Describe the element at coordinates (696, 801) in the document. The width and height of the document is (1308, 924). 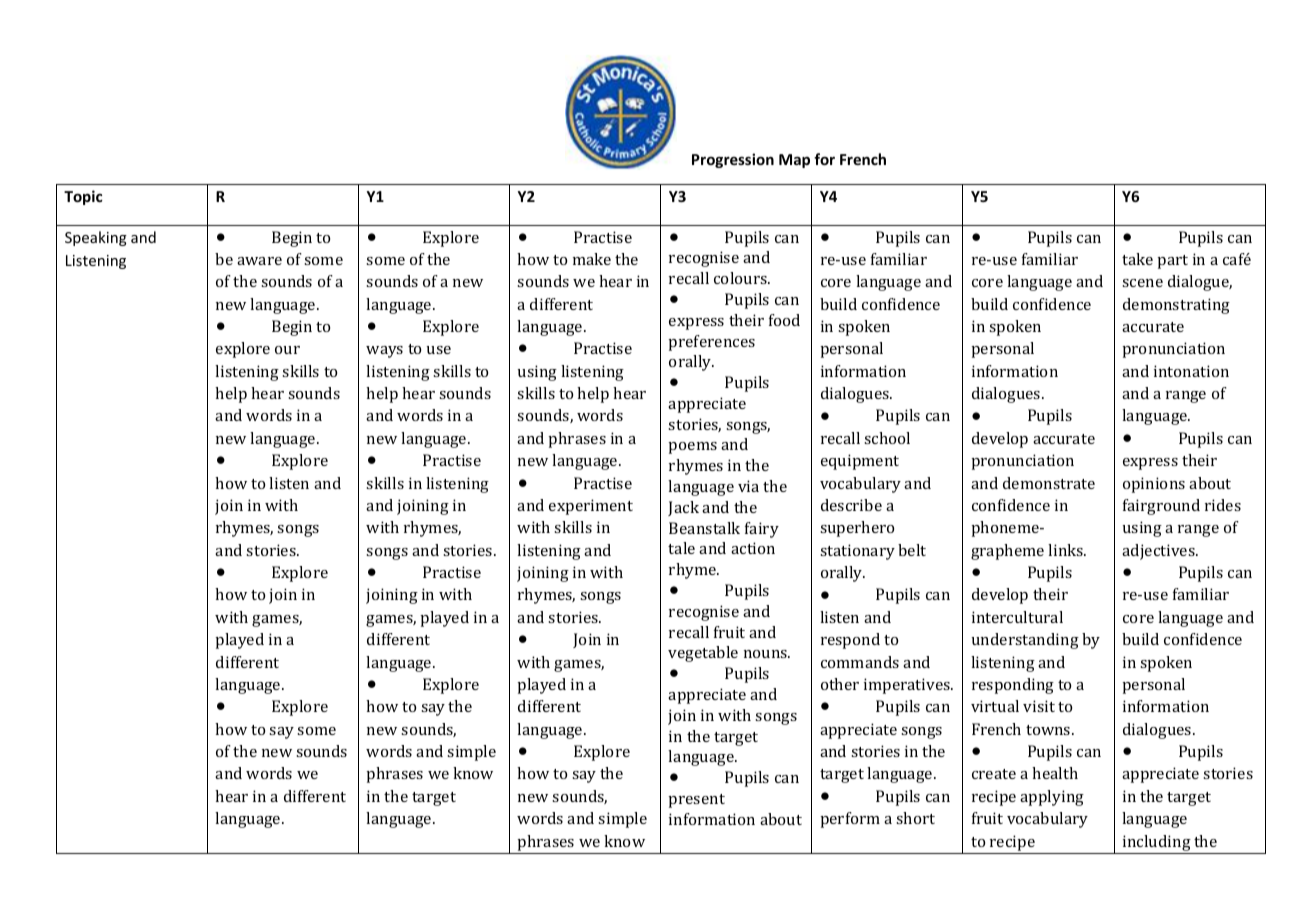
I see `present` at that location.
